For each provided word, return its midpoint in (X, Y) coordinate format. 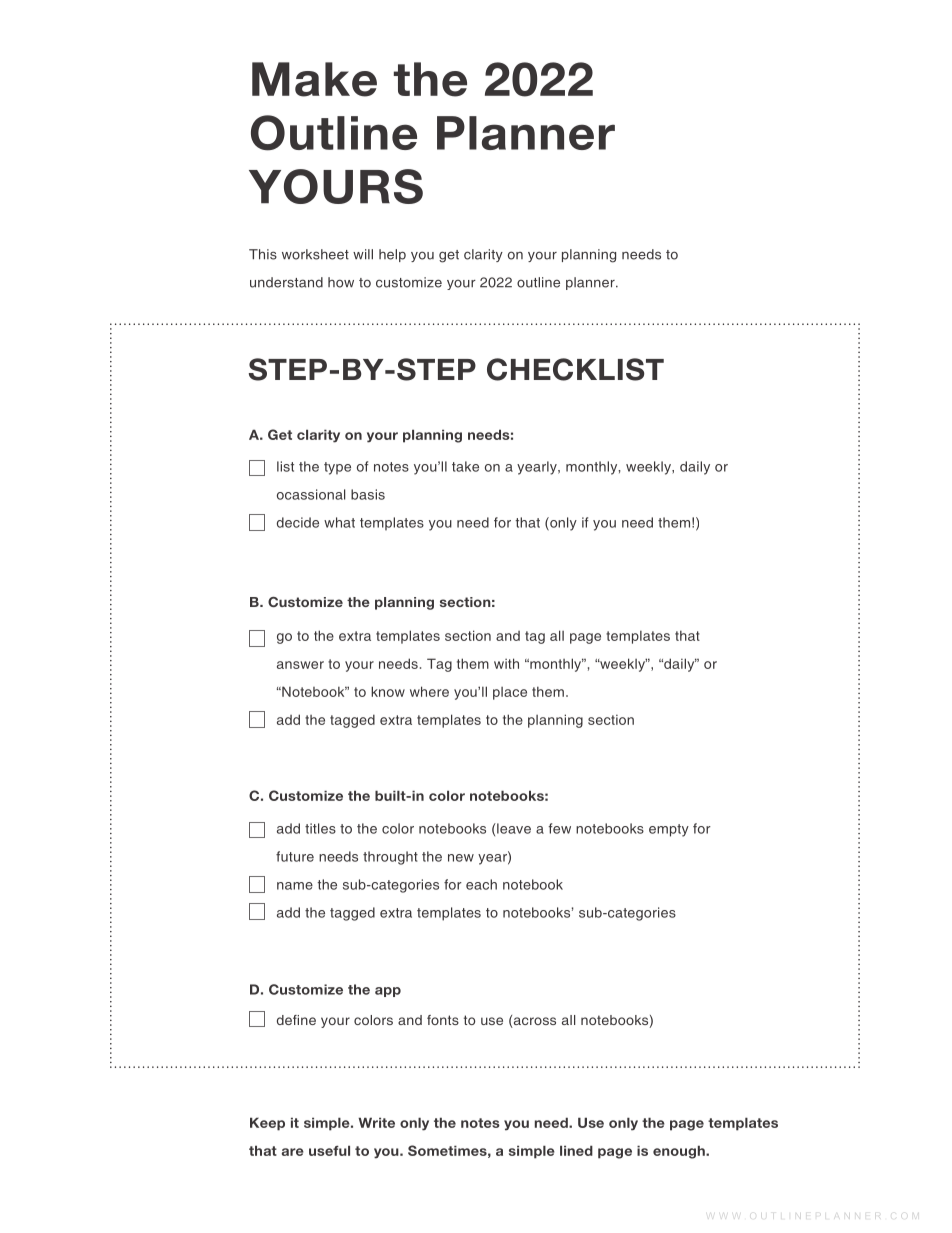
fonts (443, 1020)
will (363, 254)
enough (680, 1152)
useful (329, 1150)
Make (314, 79)
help (392, 255)
